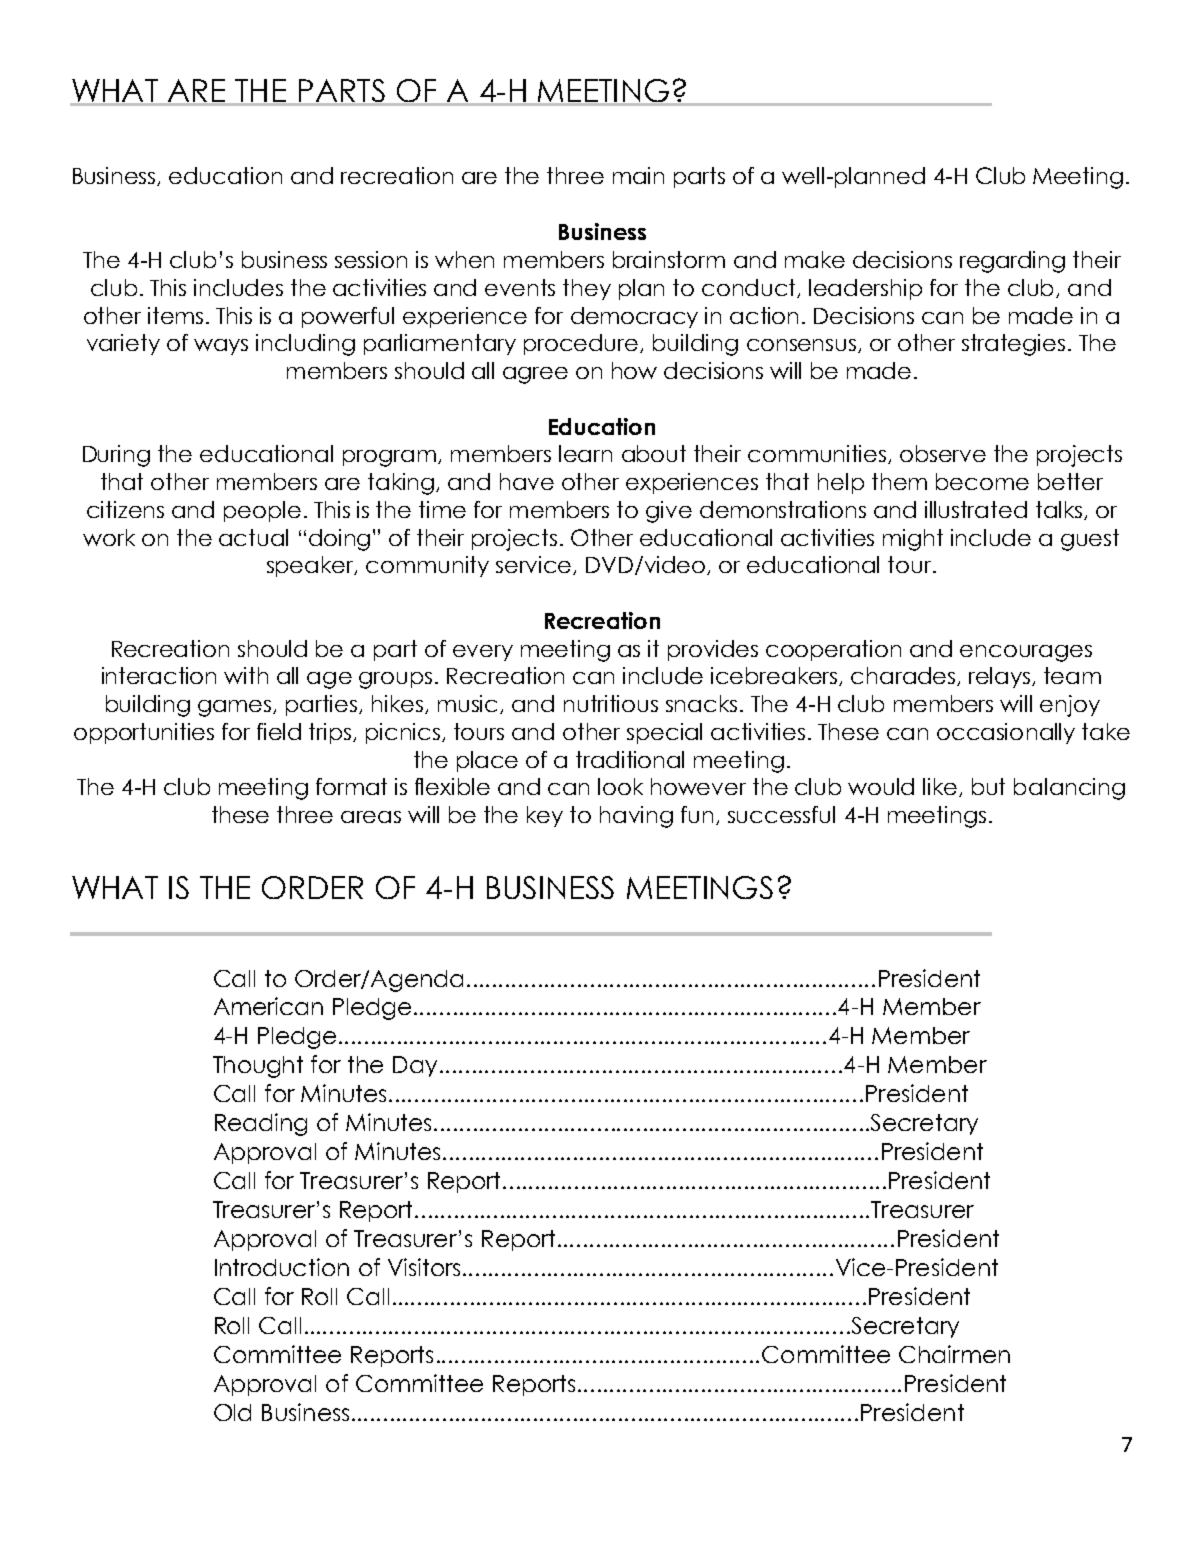 The height and width of the screenshot is (1558, 1204). What do you see at coordinates (371, 259) in the screenshot?
I see `session` at bounding box center [371, 259].
